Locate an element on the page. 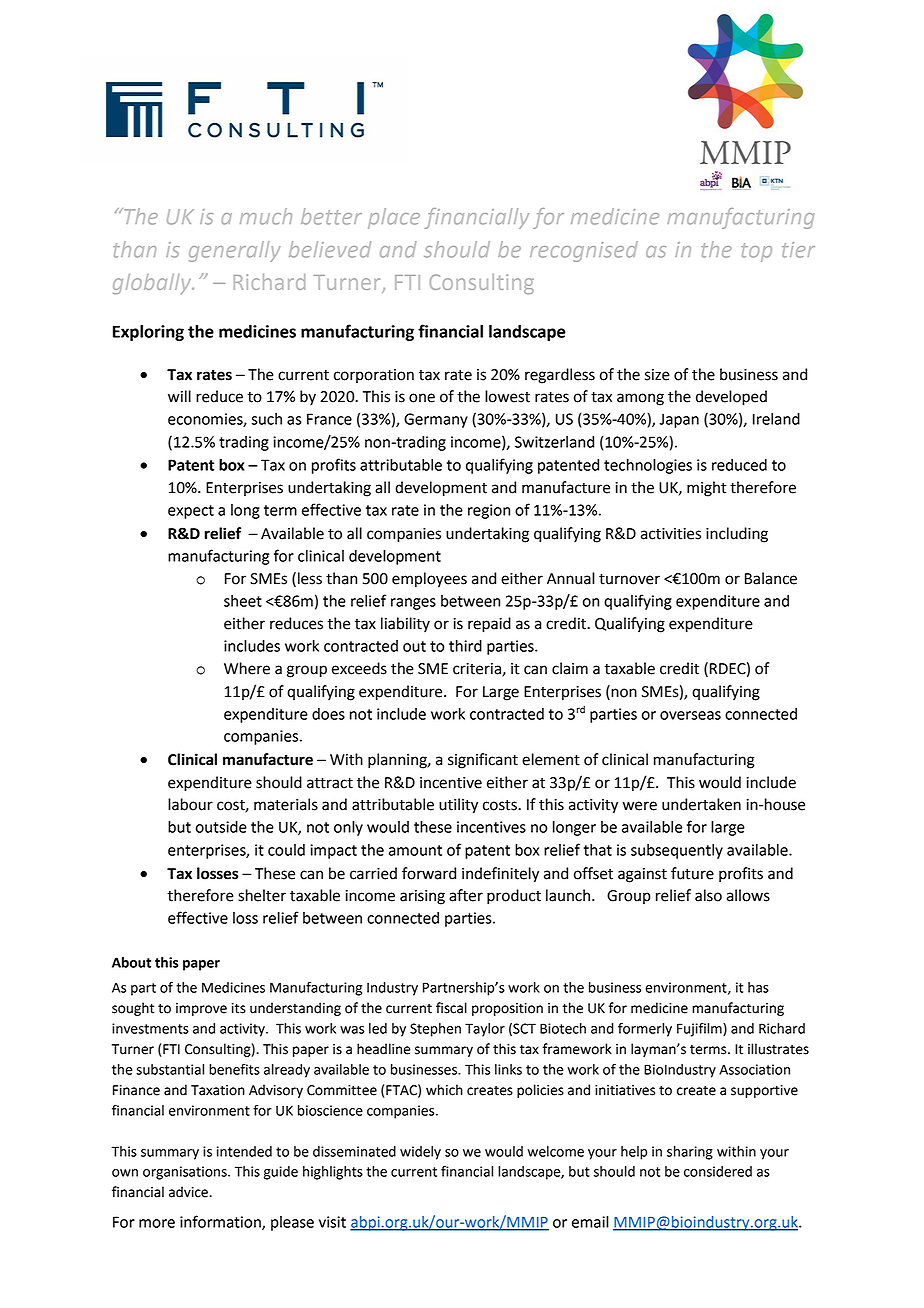 The image size is (924, 1308). sheet is located at coordinates (243, 601).
